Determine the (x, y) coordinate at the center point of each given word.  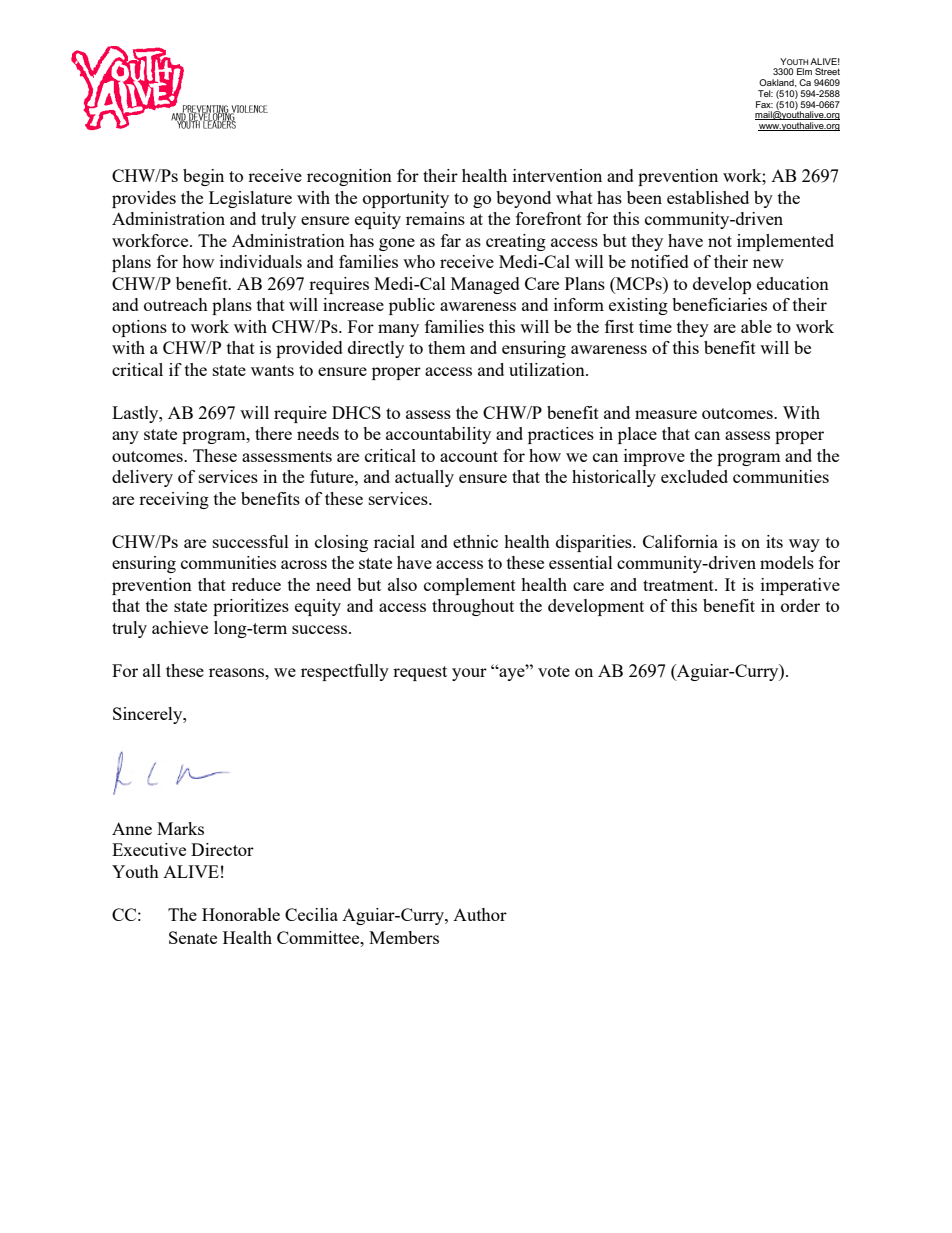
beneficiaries (719, 304)
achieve (180, 627)
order (800, 605)
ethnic (475, 541)
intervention (557, 175)
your (469, 674)
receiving (174, 500)
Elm (804, 71)
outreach (176, 304)
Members (404, 937)
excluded (694, 476)
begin (203, 177)
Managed (485, 285)
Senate (193, 937)
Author (480, 914)
